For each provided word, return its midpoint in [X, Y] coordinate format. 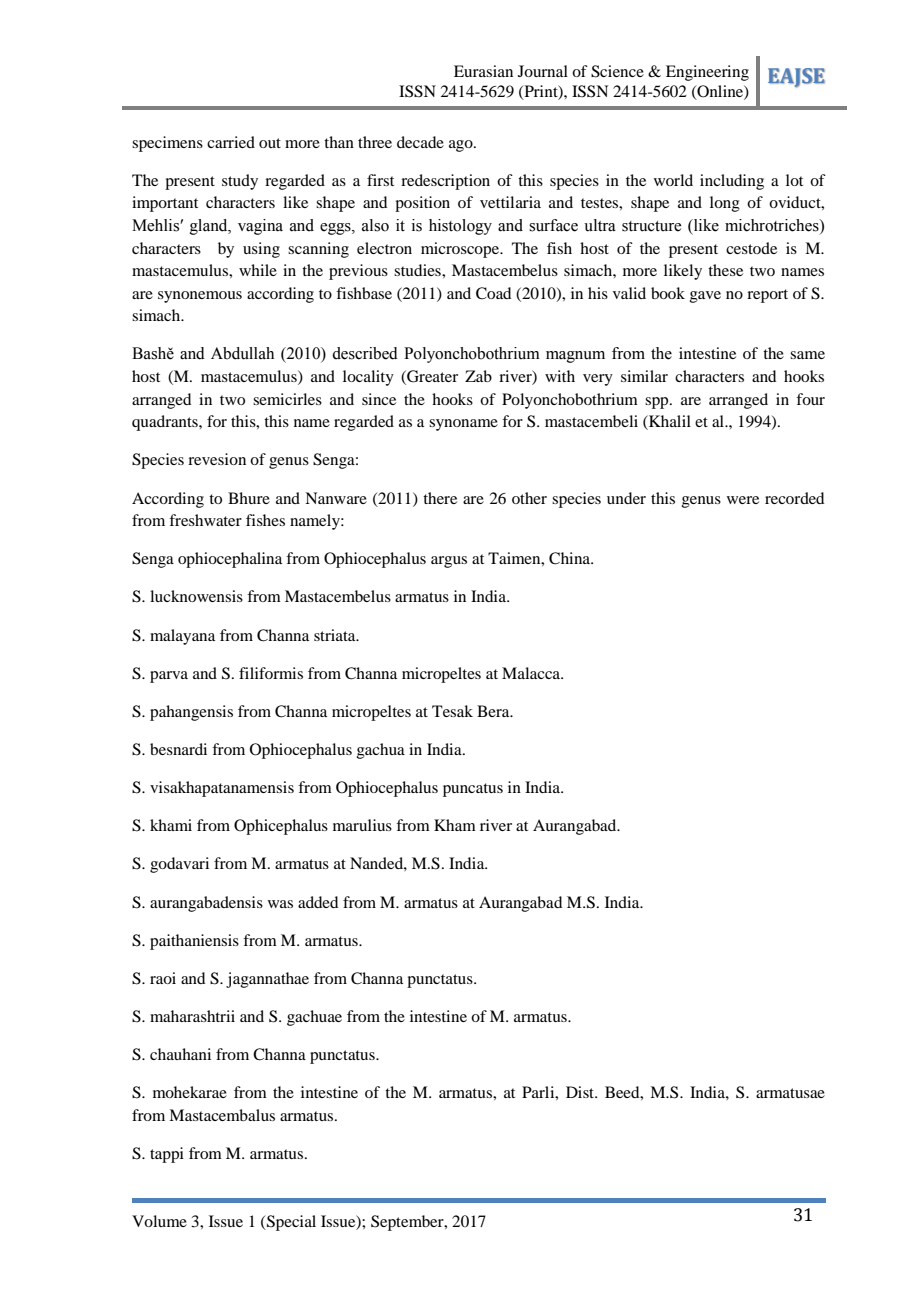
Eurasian [483, 71]
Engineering [707, 73]
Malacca [532, 673]
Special [290, 1223]
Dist [581, 1092]
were [743, 500]
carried [231, 142]
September [408, 1223]
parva [169, 677]
